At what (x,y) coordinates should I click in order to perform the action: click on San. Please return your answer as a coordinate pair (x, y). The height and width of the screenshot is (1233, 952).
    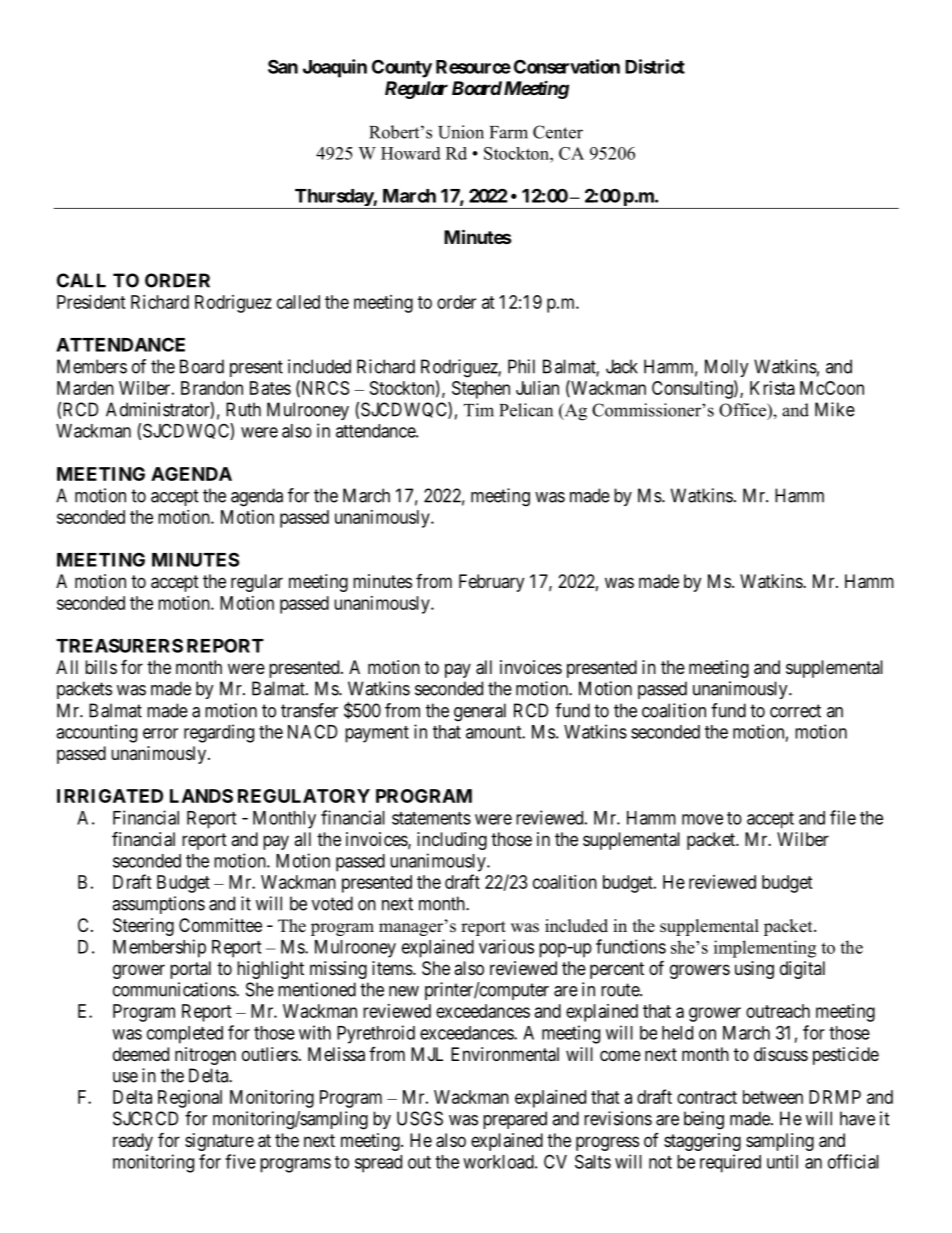
    Looking at the image, I should click on (283, 66).
